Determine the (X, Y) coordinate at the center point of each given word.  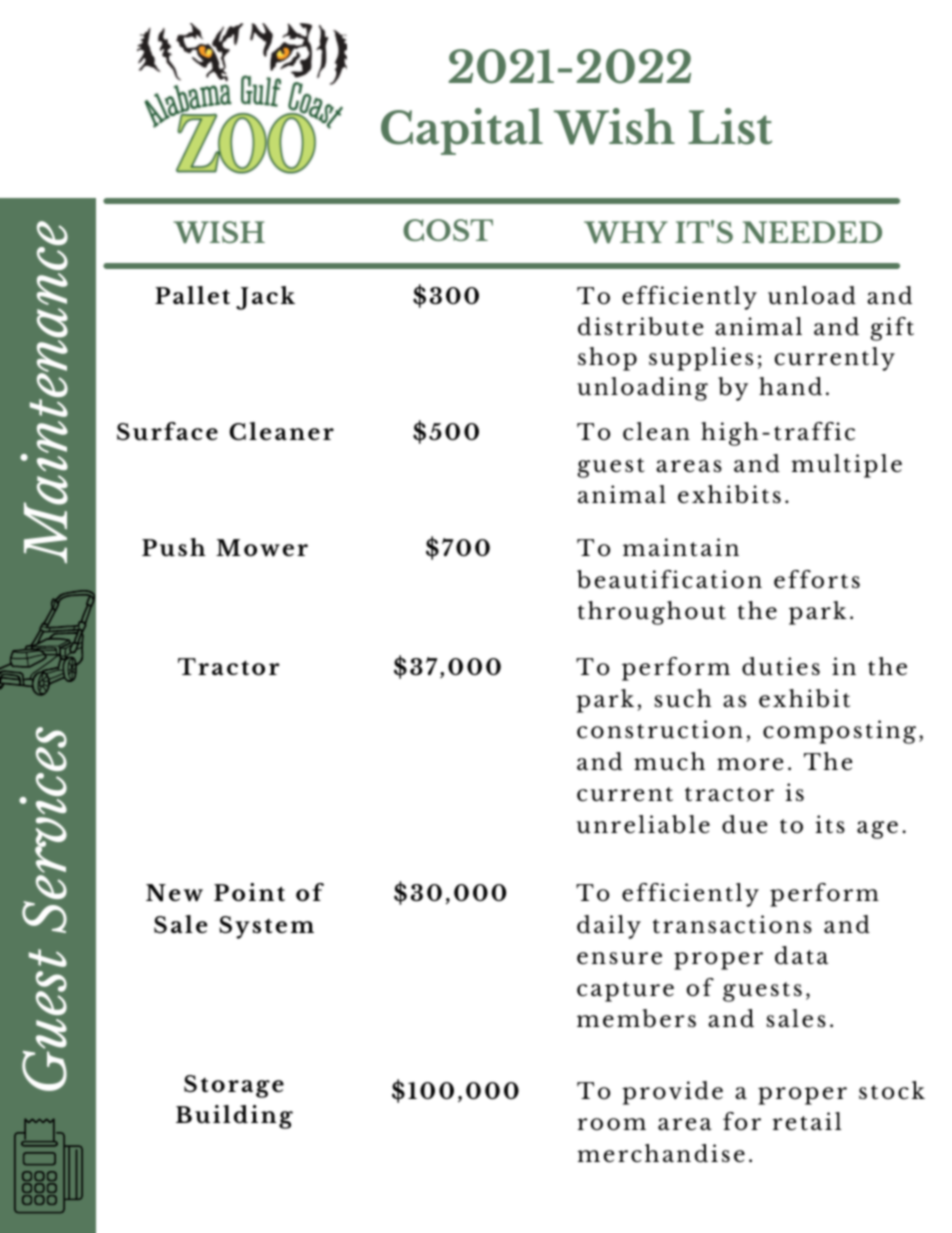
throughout (652, 613)
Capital (462, 131)
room (612, 1124)
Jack (265, 298)
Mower (262, 548)
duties (781, 666)
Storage (234, 1086)
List (730, 126)
